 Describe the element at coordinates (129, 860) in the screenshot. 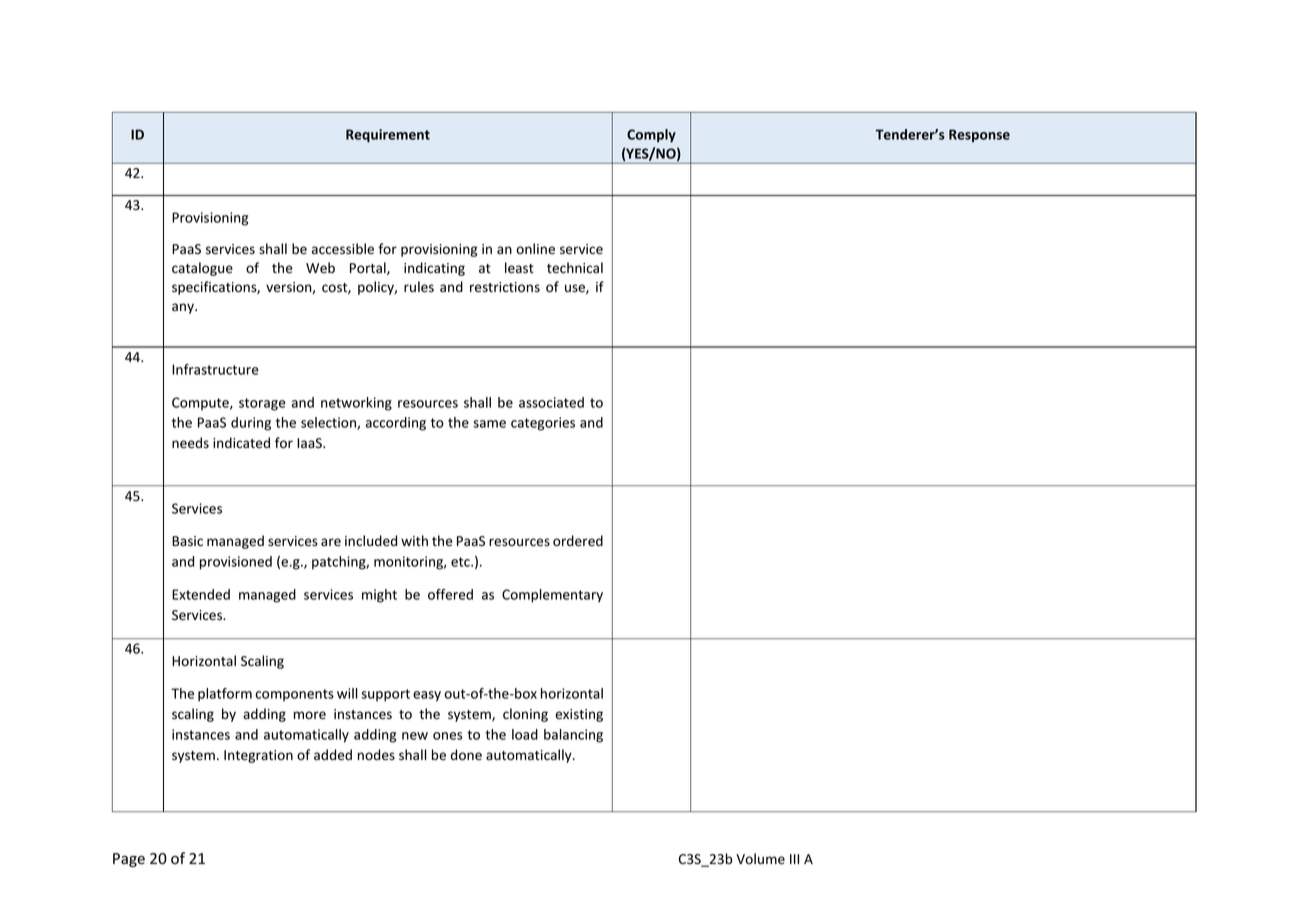

I see `Page` at that location.
